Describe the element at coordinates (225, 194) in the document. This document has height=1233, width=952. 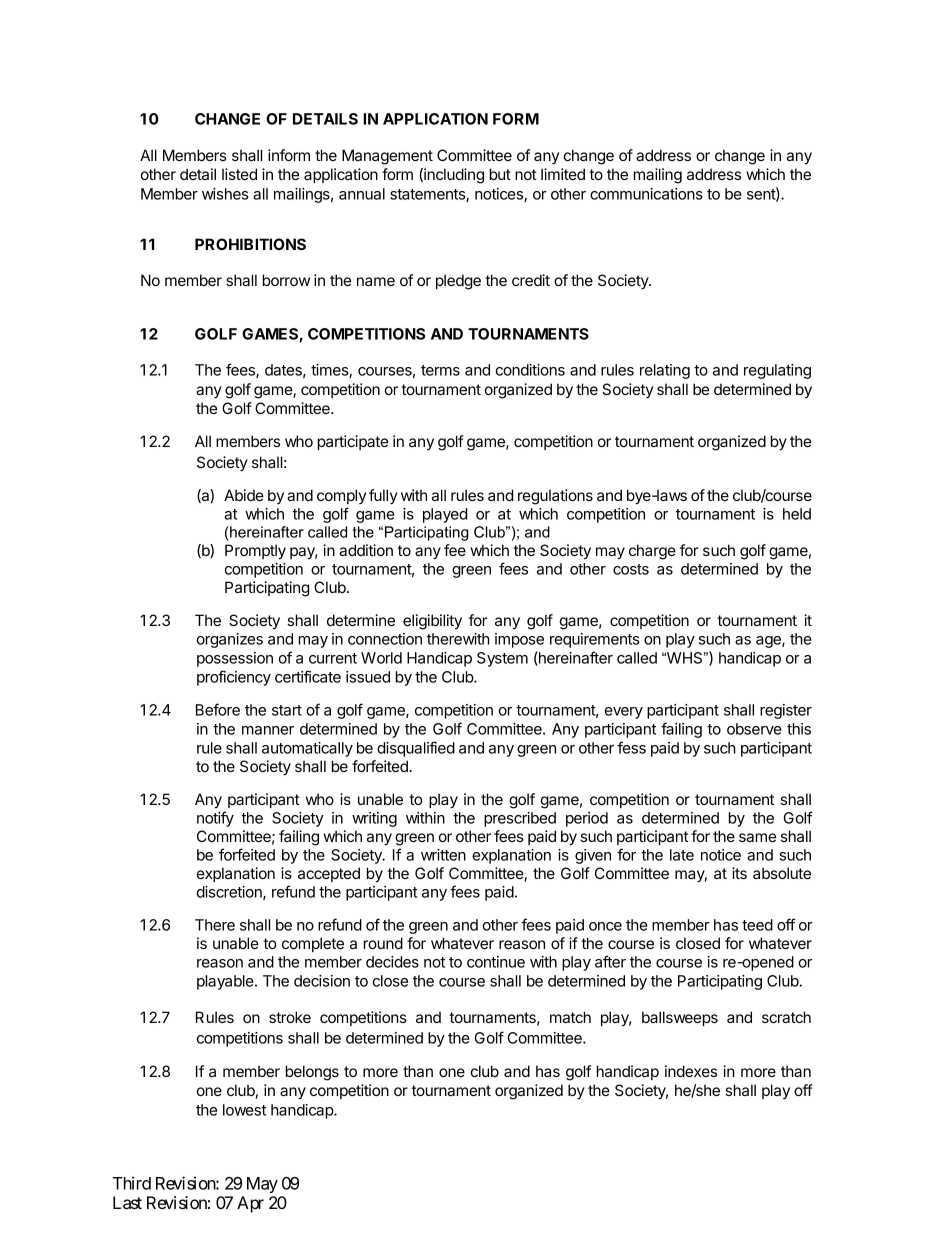
I see `wishes` at that location.
